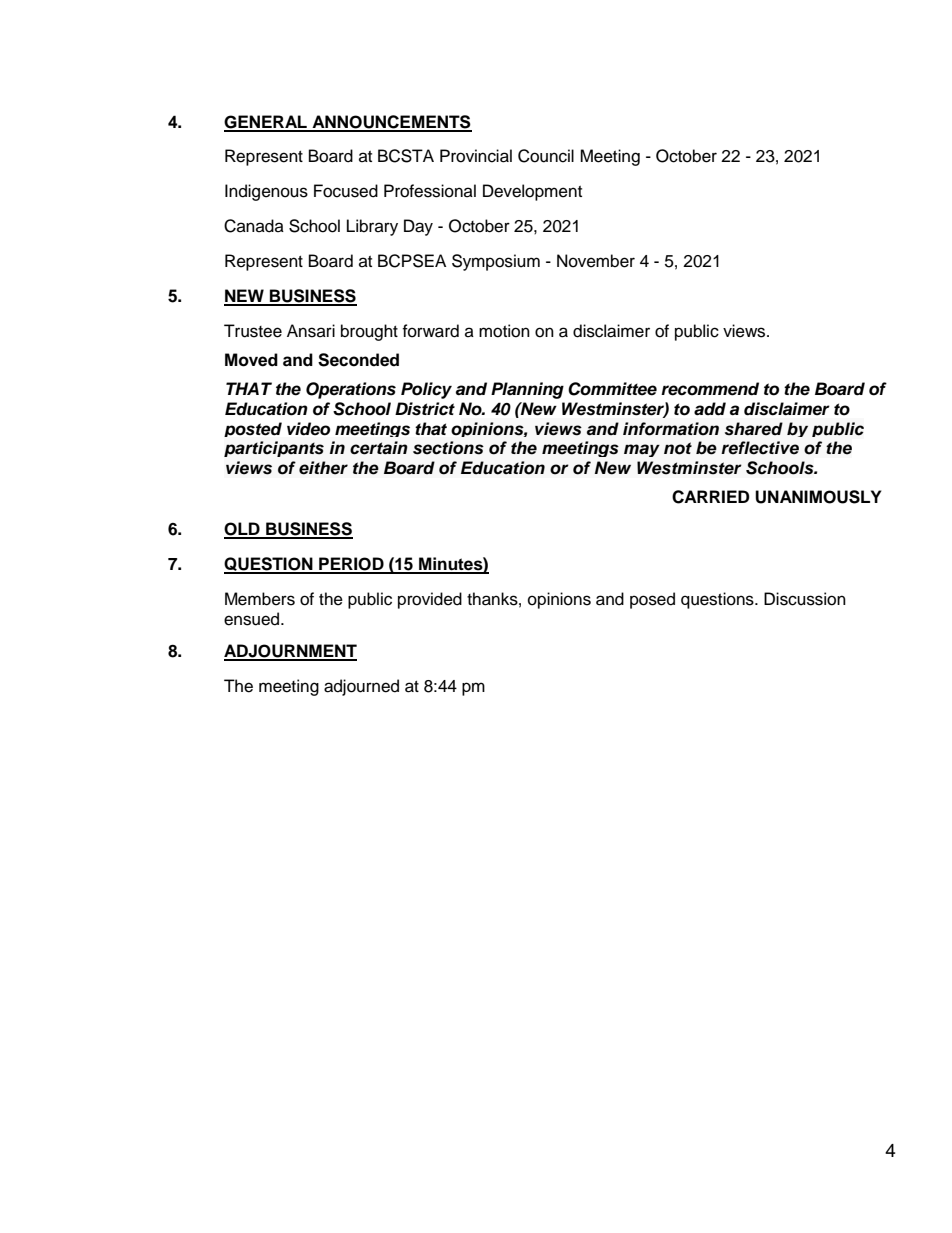  What do you see at coordinates (496, 262) in the document?
I see `Symposium` at bounding box center [496, 262].
